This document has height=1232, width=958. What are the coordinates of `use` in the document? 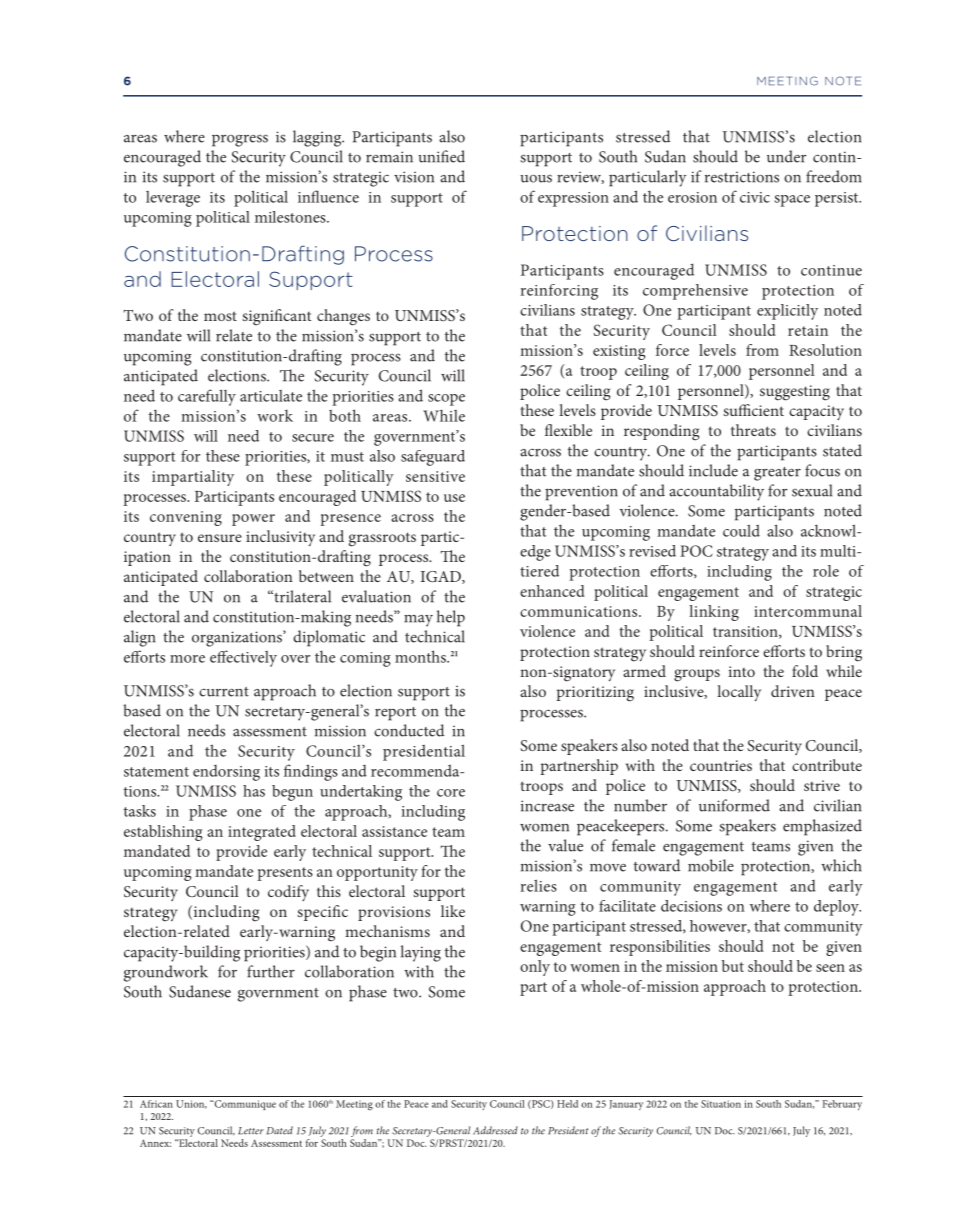 It's located at (454, 498).
